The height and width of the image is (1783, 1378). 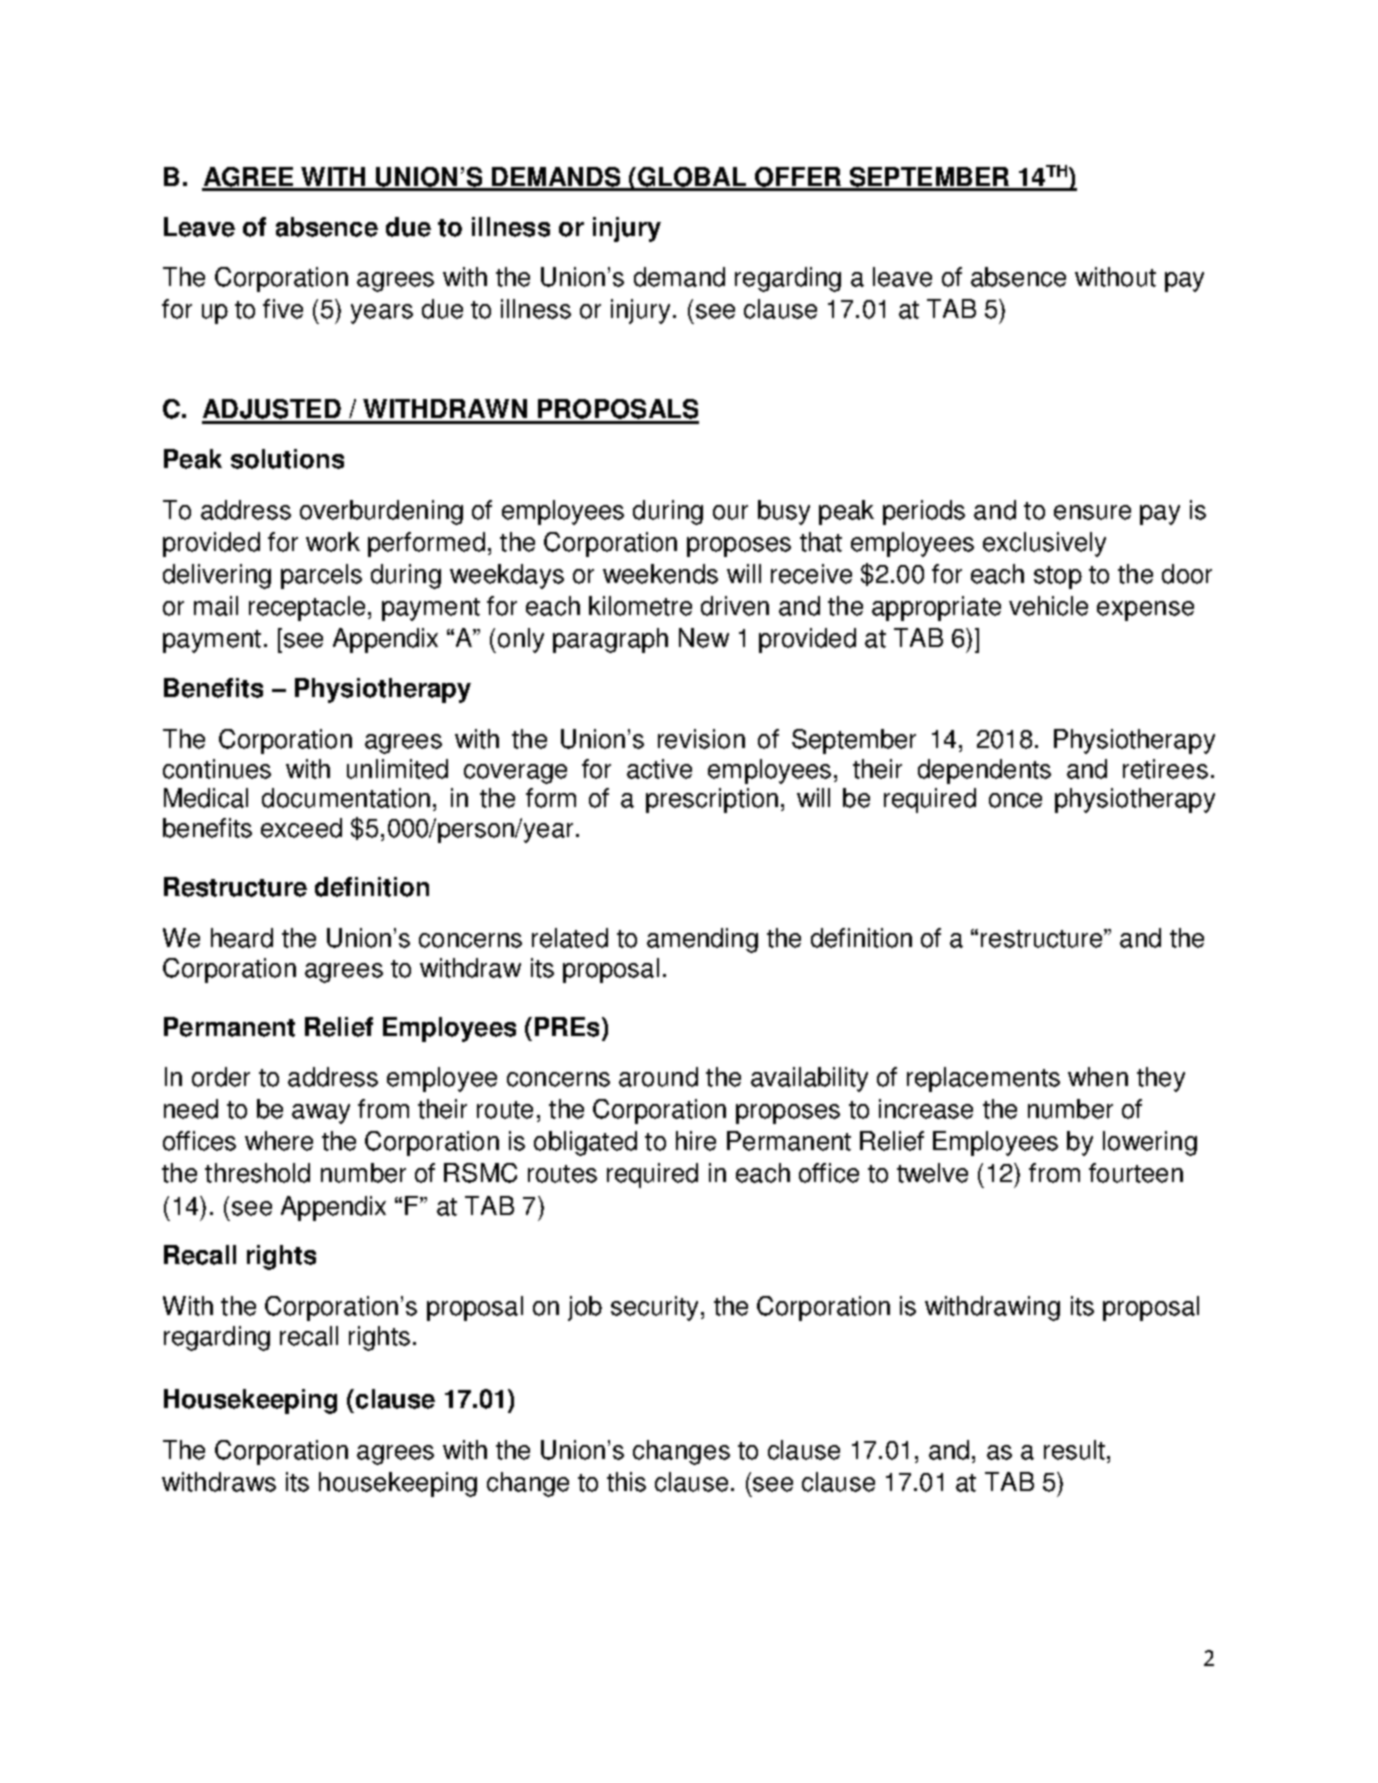 What do you see at coordinates (626, 1482) in the image?
I see `this` at bounding box center [626, 1482].
